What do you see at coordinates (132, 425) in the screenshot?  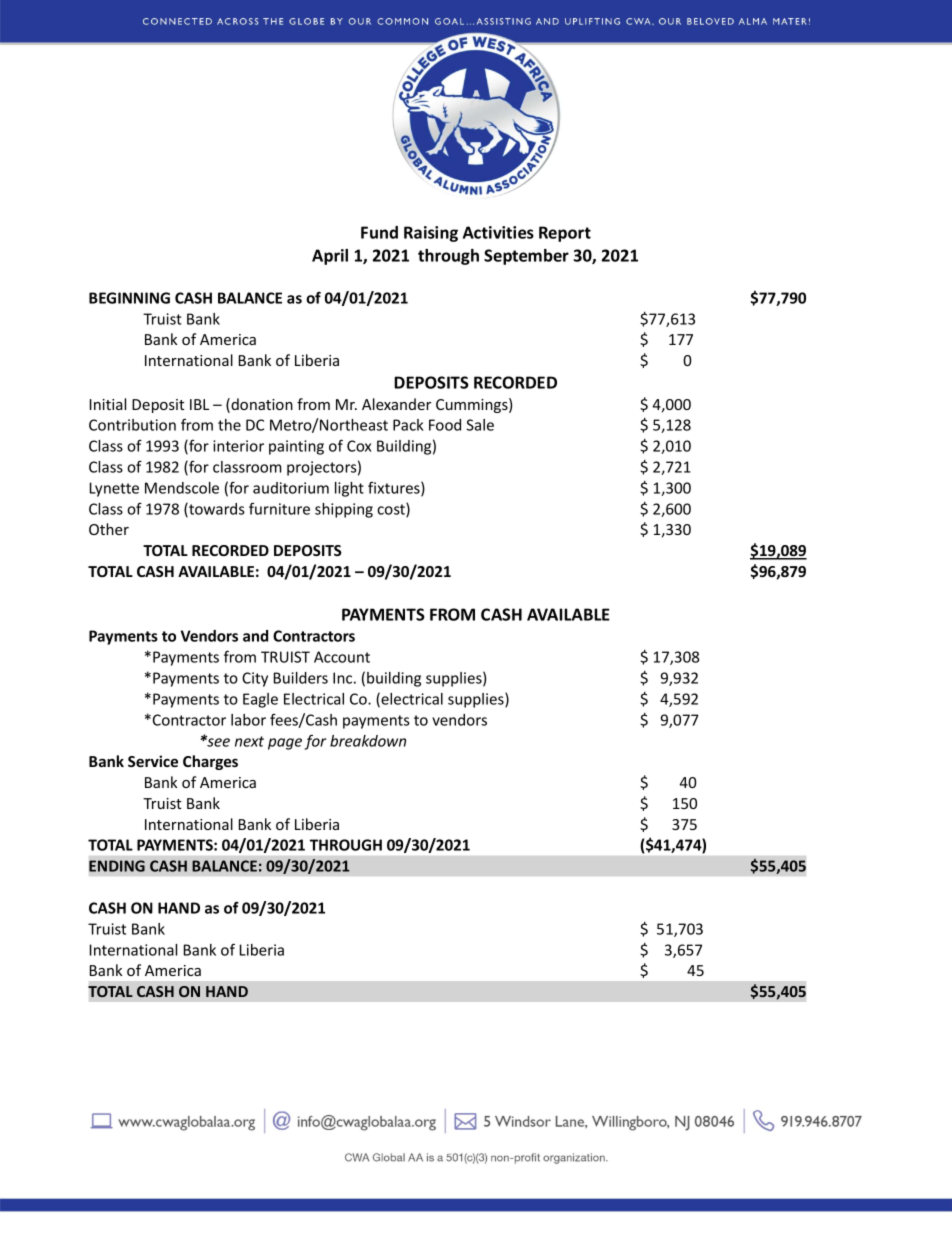 I see `Contribution` at bounding box center [132, 425].
